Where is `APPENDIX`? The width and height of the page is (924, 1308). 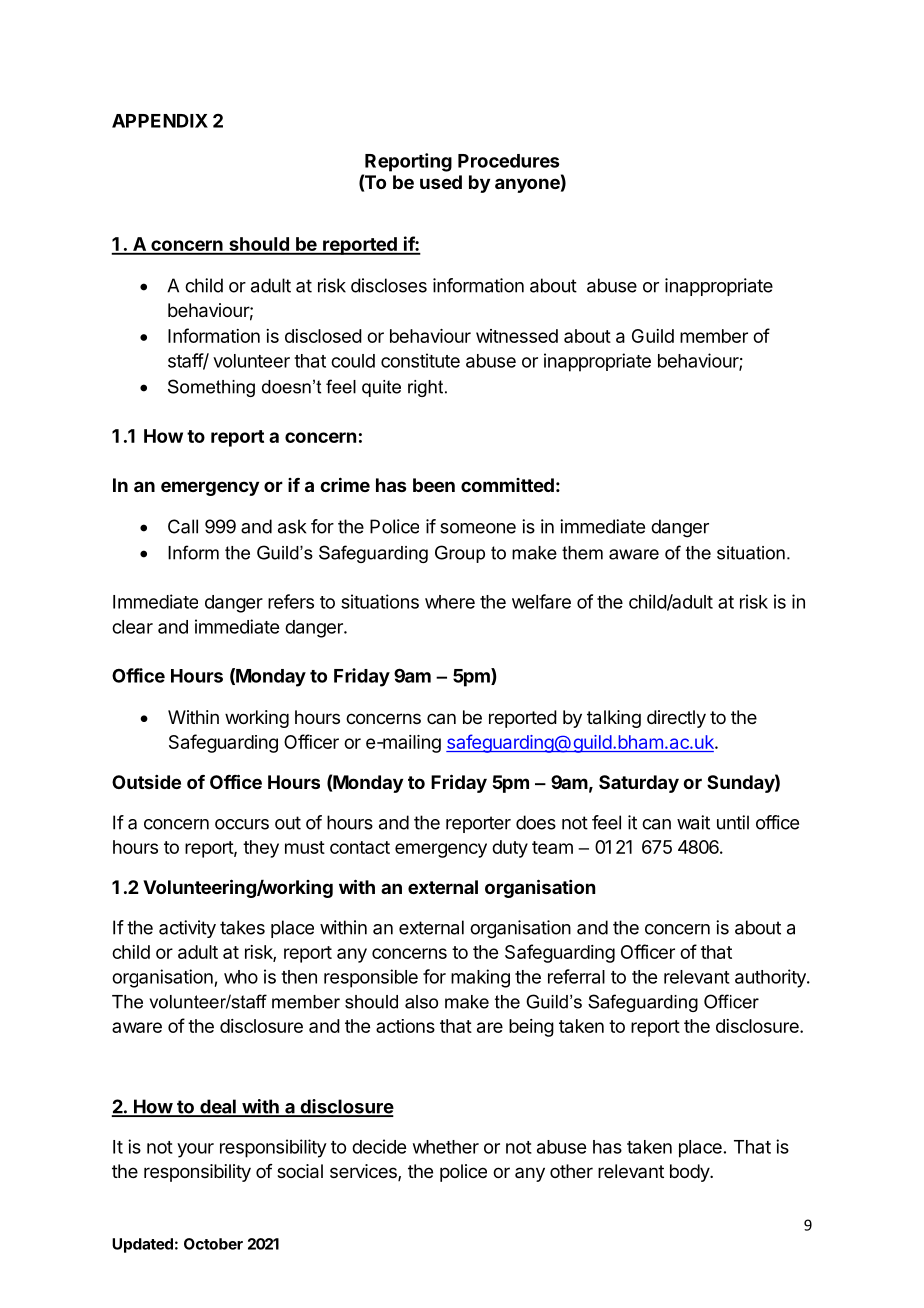 APPENDIX is located at coordinates (160, 121).
